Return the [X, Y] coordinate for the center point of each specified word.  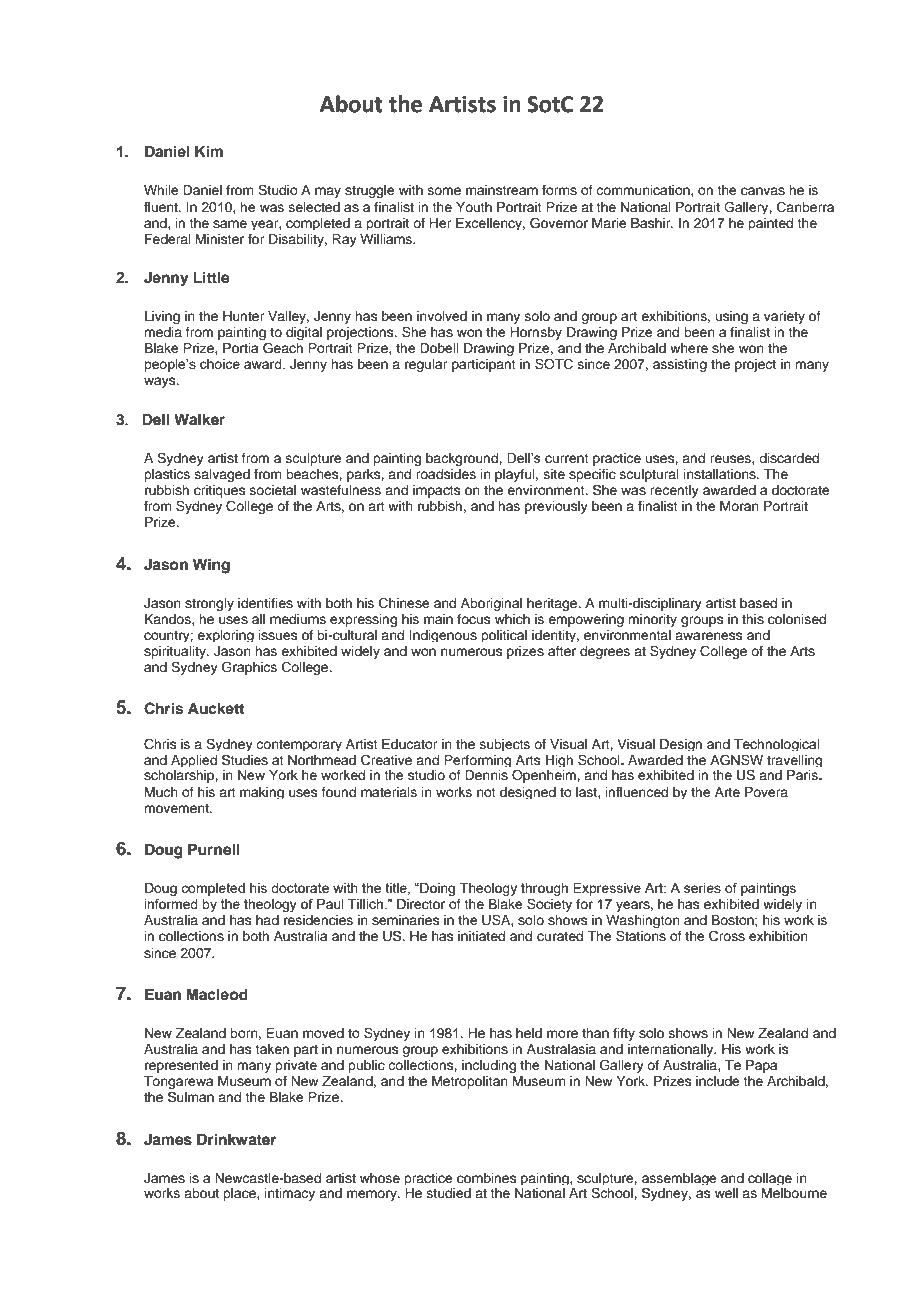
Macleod [217, 995]
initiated [481, 936]
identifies [265, 603]
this [753, 619]
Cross [727, 936]
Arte [727, 792]
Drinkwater [236, 1139]
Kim [209, 151]
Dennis [486, 775]
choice [220, 364]
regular [426, 365]
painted [770, 224]
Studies [245, 760]
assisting [680, 365]
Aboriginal [491, 604]
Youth [474, 207]
